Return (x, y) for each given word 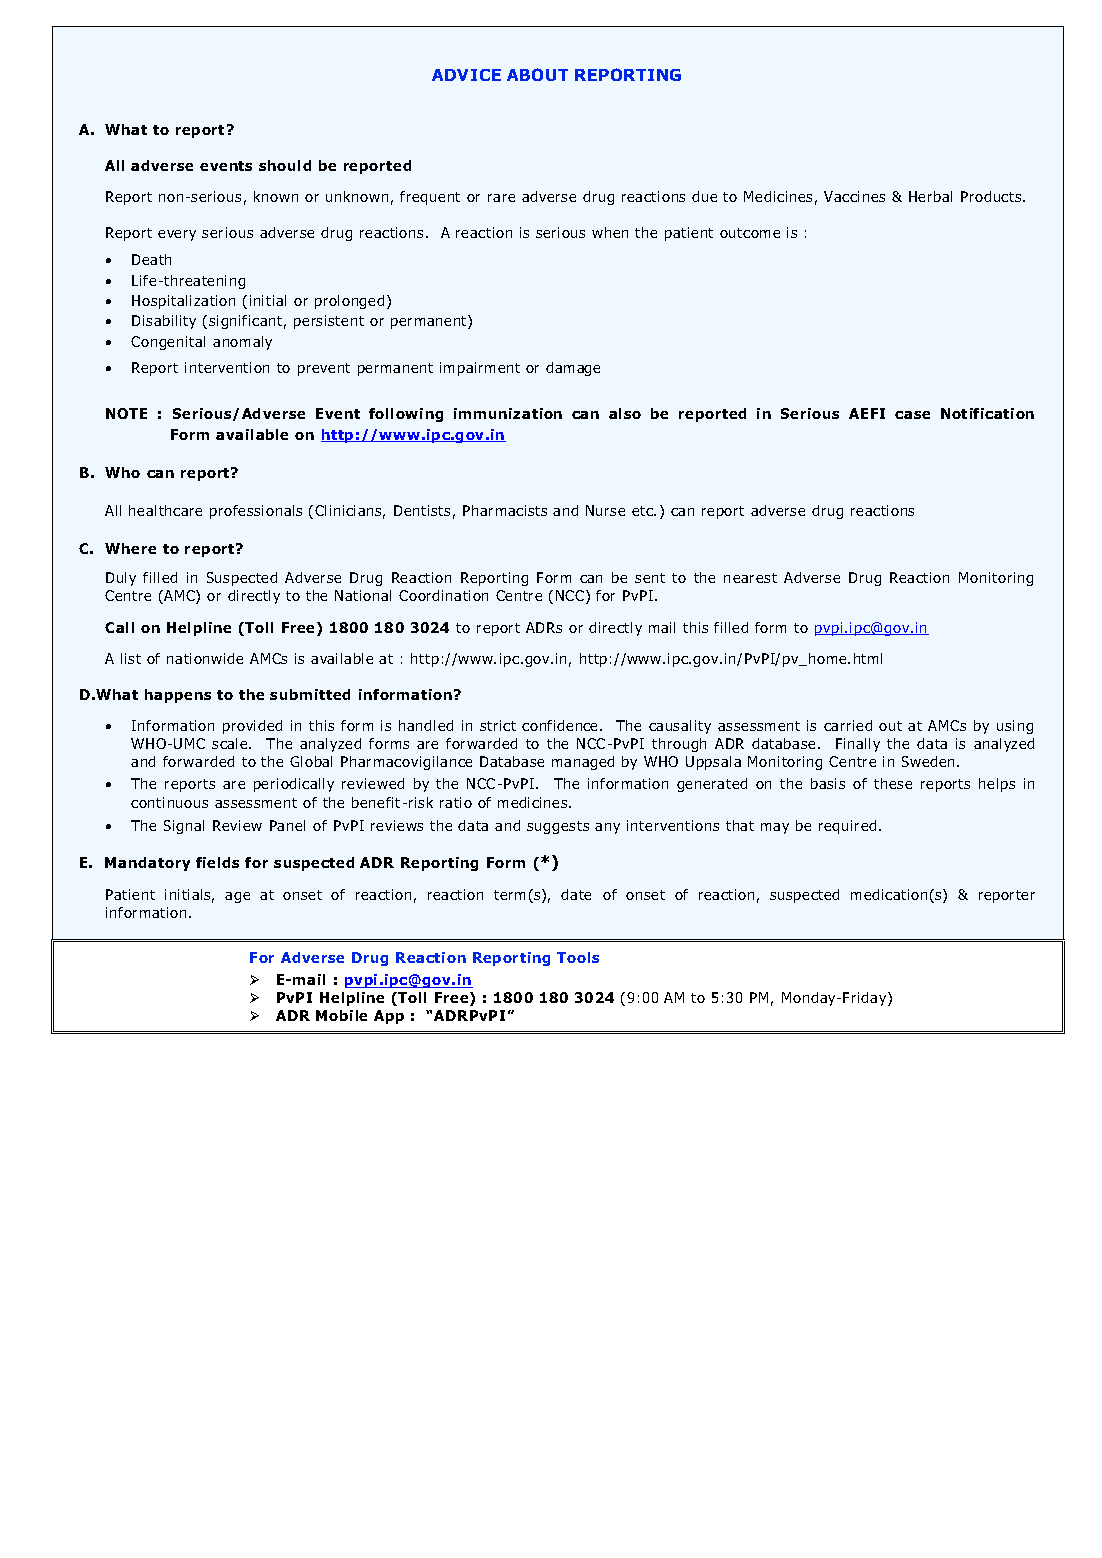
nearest (750, 578)
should (285, 165)
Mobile (341, 1015)
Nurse (605, 510)
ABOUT (537, 74)
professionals (256, 512)
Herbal (930, 196)
